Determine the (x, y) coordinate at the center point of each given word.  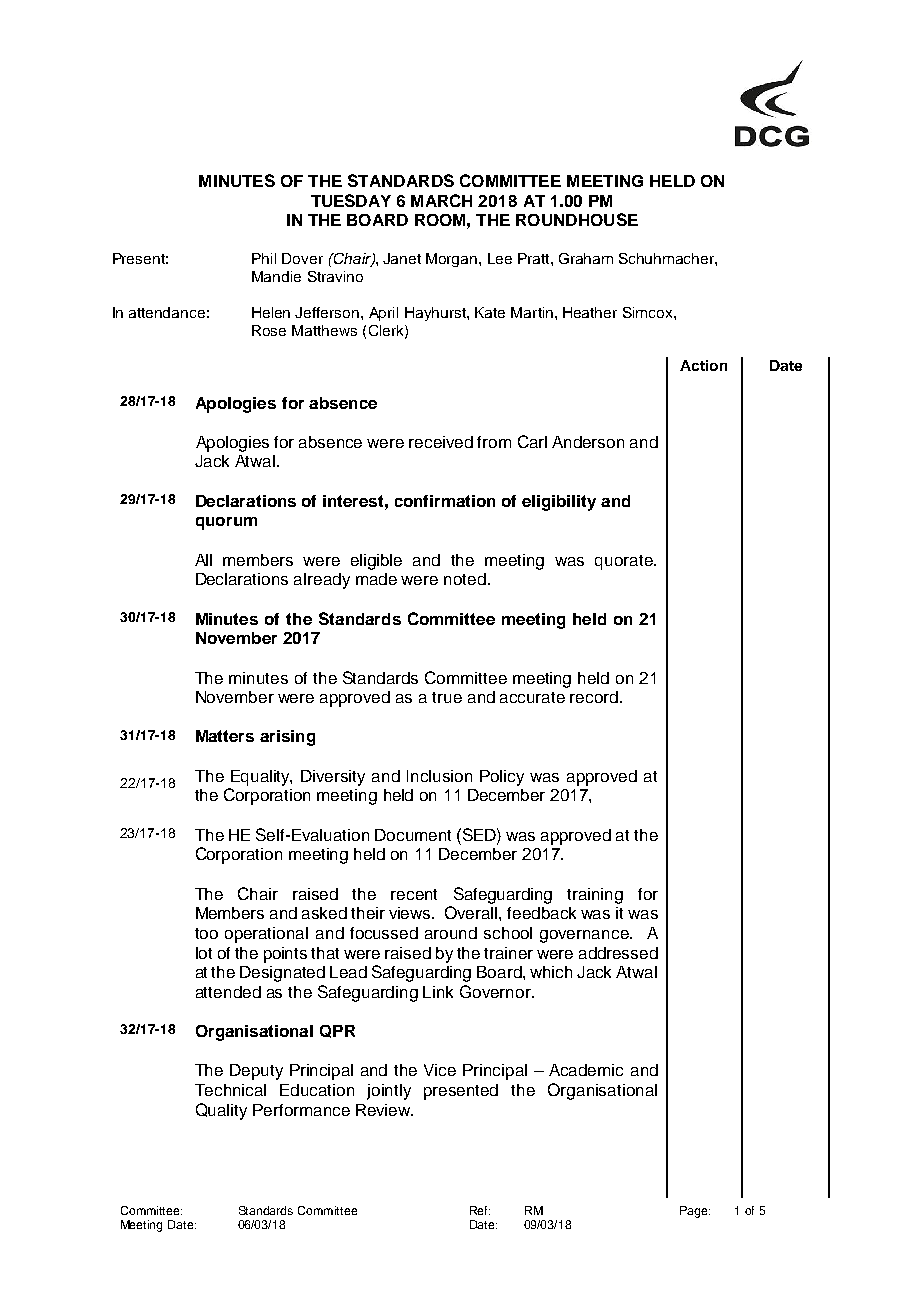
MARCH (441, 200)
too (206, 933)
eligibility (559, 503)
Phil (264, 258)
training (595, 896)
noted (465, 579)
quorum (226, 523)
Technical (230, 1090)
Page (695, 1212)
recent (414, 894)
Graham (586, 258)
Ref (480, 1210)
